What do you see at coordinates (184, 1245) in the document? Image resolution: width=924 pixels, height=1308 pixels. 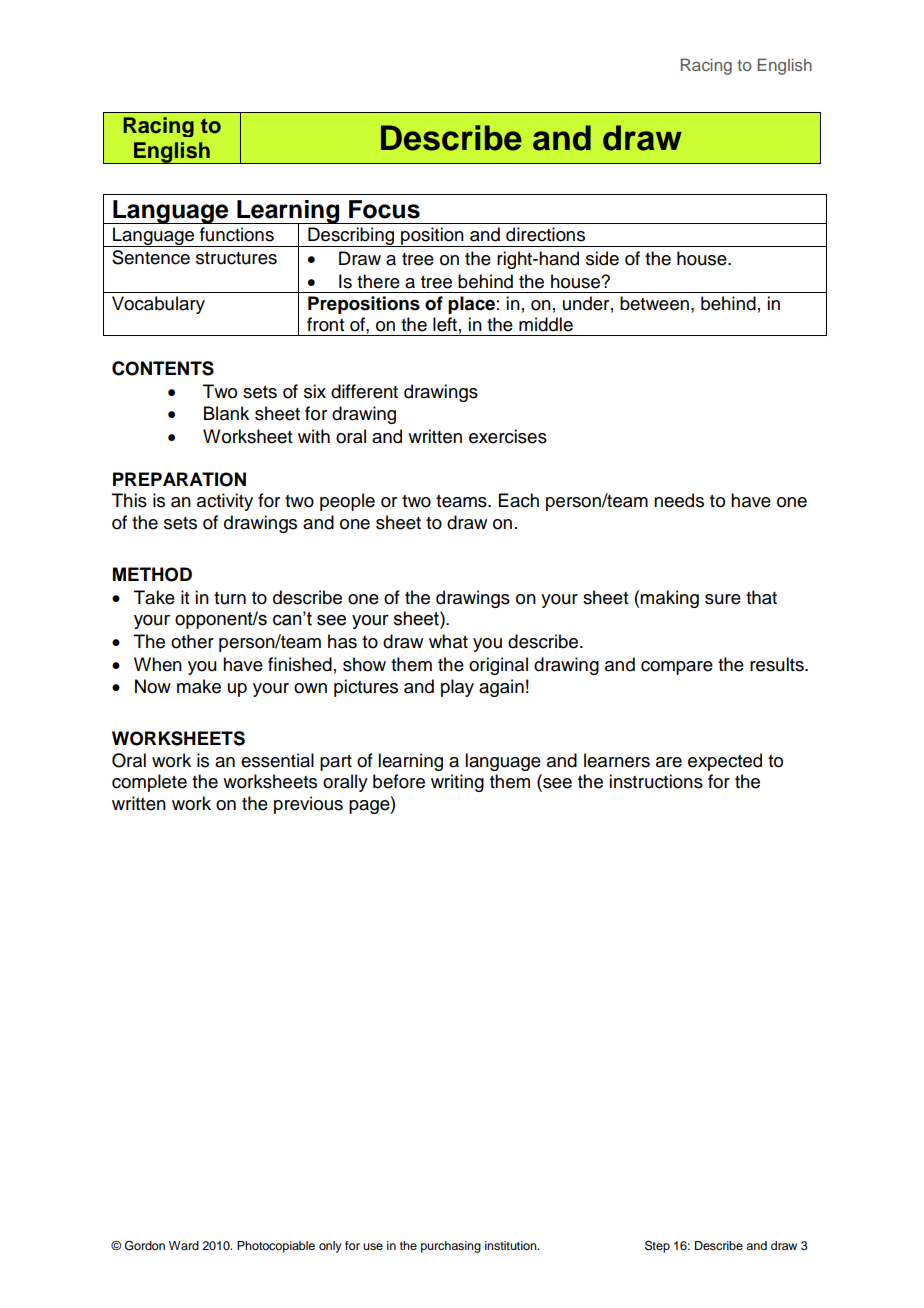 I see `Ward` at bounding box center [184, 1245].
